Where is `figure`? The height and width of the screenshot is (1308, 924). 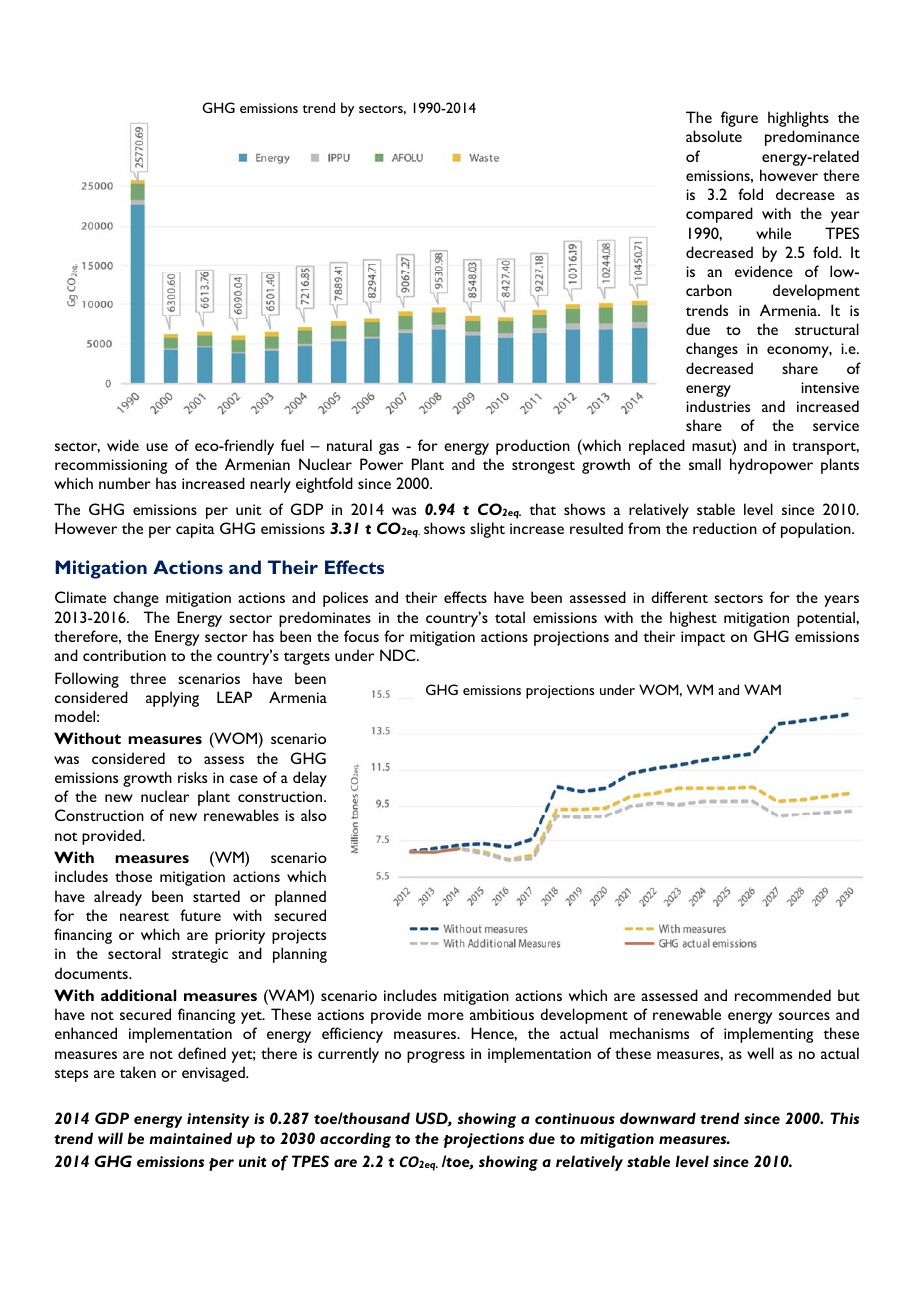
figure is located at coordinates (739, 119).
